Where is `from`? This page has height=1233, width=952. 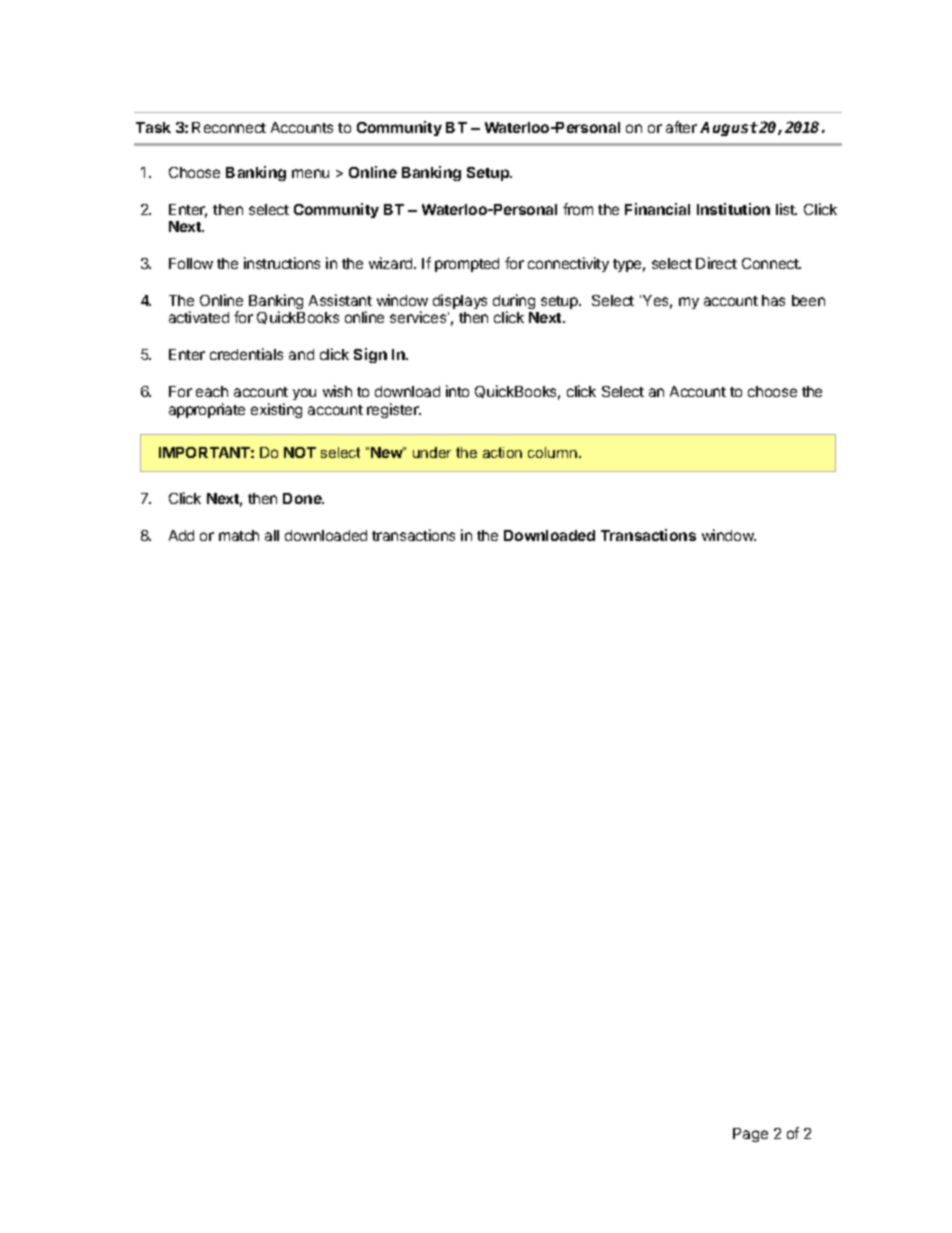 from is located at coordinates (578, 209).
